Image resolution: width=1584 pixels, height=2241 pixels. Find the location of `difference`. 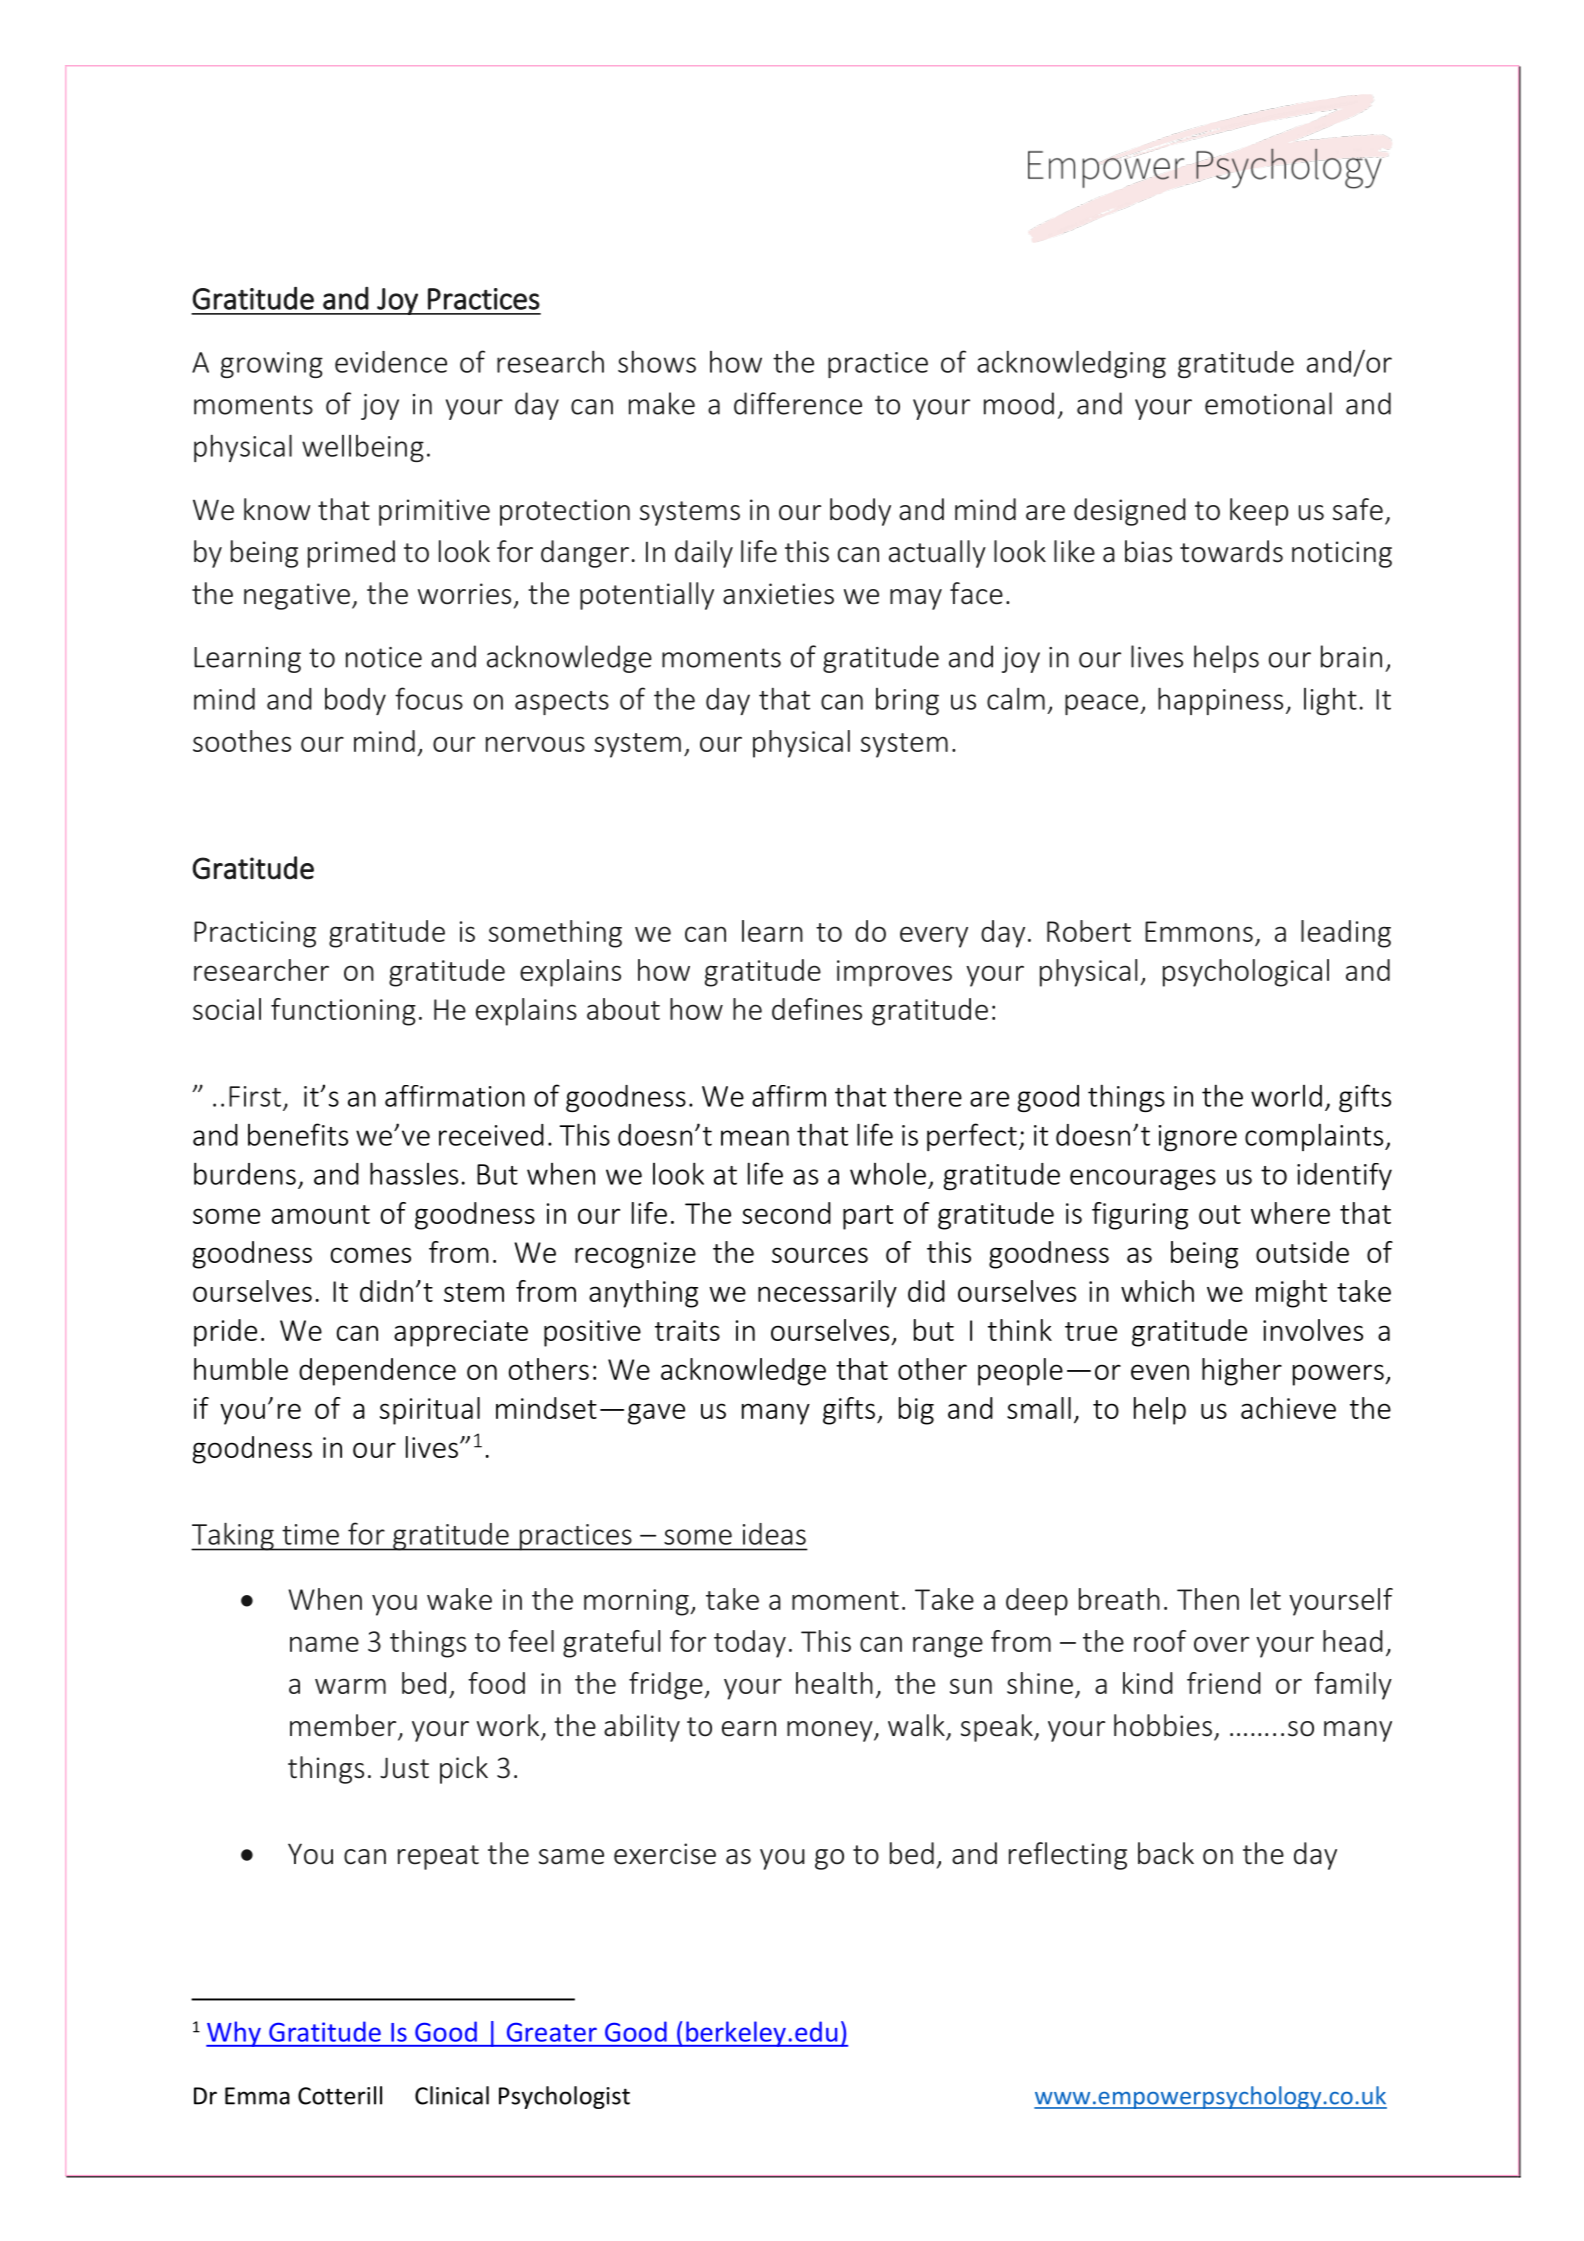

difference is located at coordinates (798, 403).
